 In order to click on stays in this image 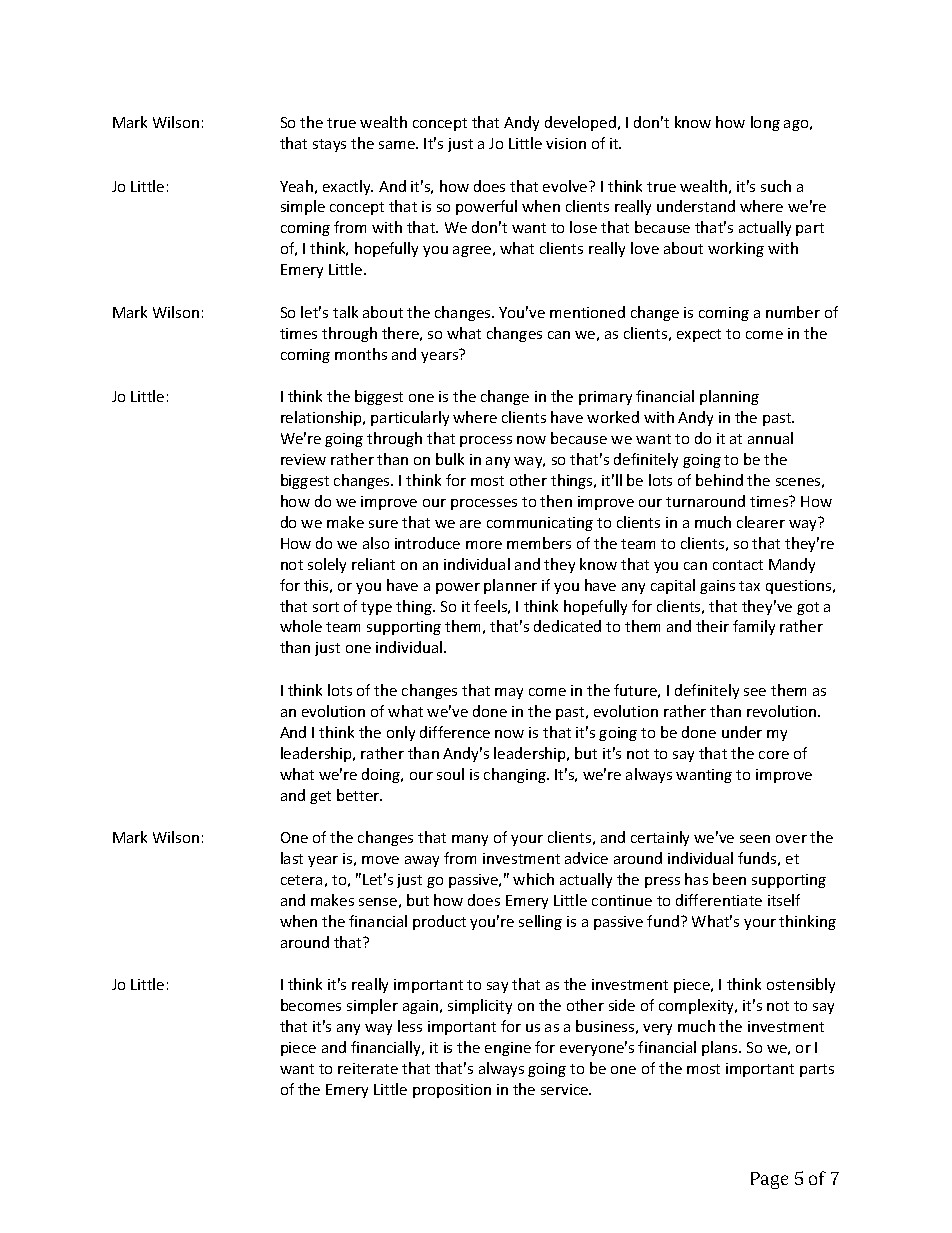, I will do `click(329, 145)`.
